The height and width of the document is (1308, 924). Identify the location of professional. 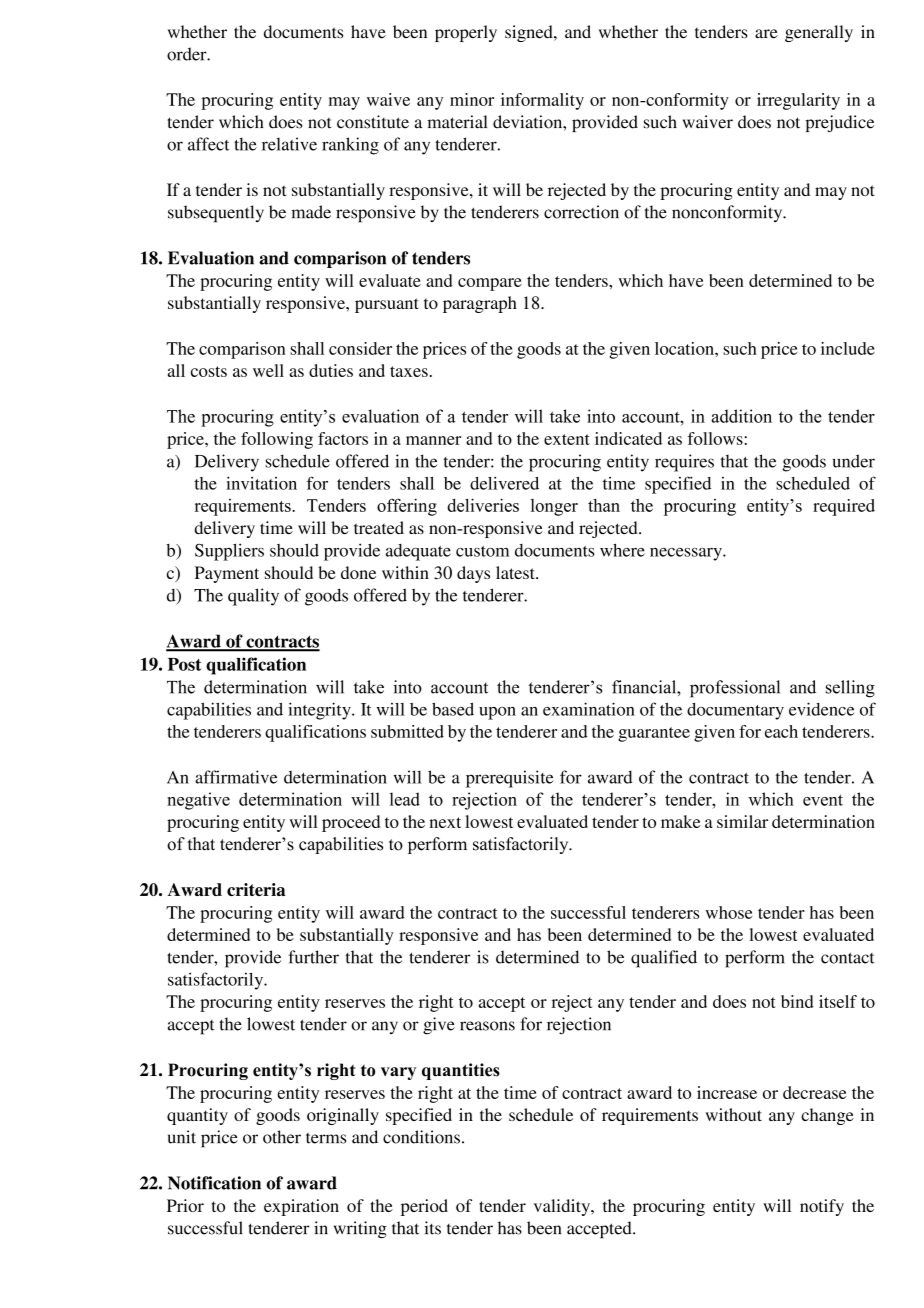
(735, 689).
